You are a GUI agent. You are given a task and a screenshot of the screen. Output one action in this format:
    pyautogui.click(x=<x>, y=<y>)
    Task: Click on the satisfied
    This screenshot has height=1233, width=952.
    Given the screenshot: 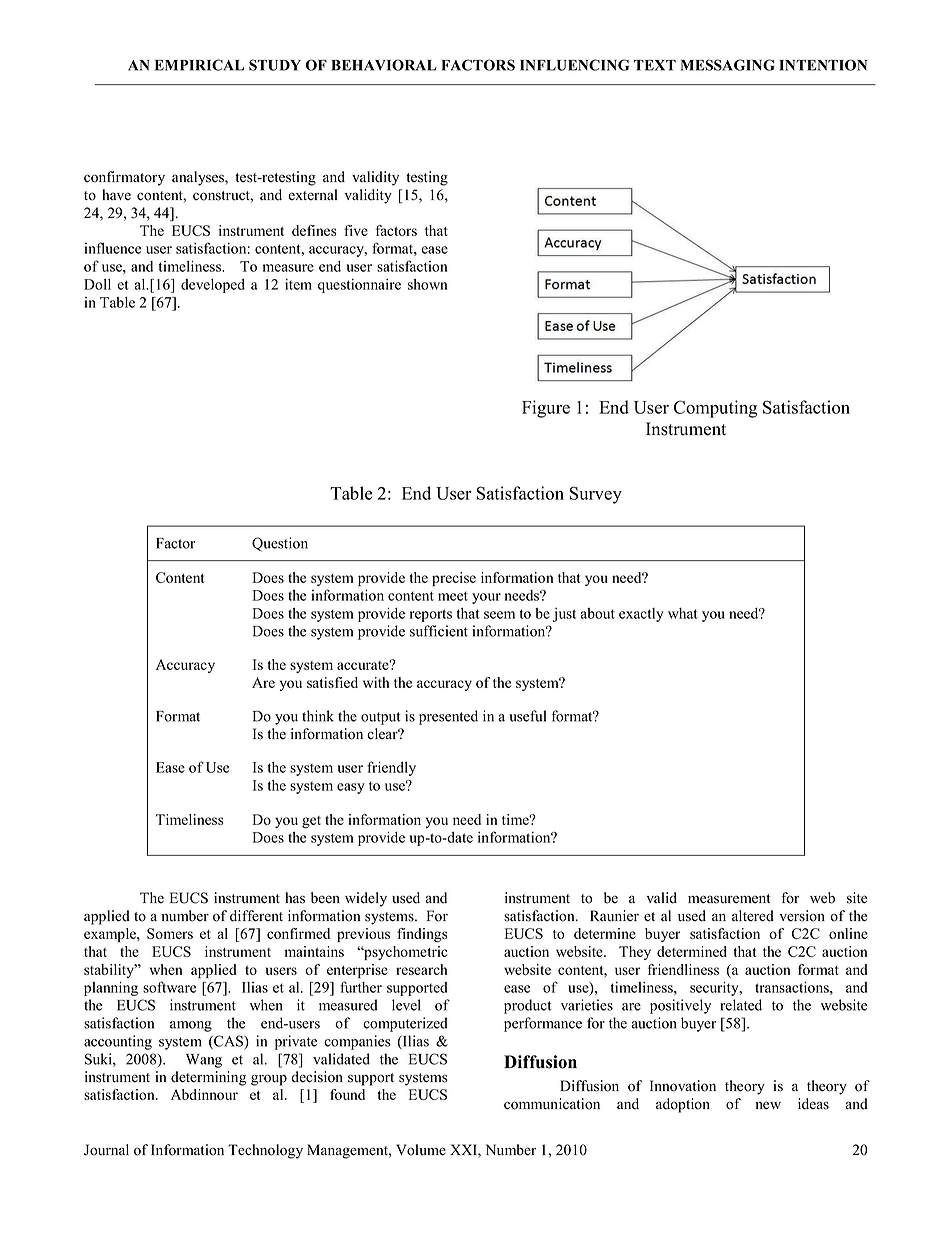 What is the action you would take?
    pyautogui.click(x=332, y=682)
